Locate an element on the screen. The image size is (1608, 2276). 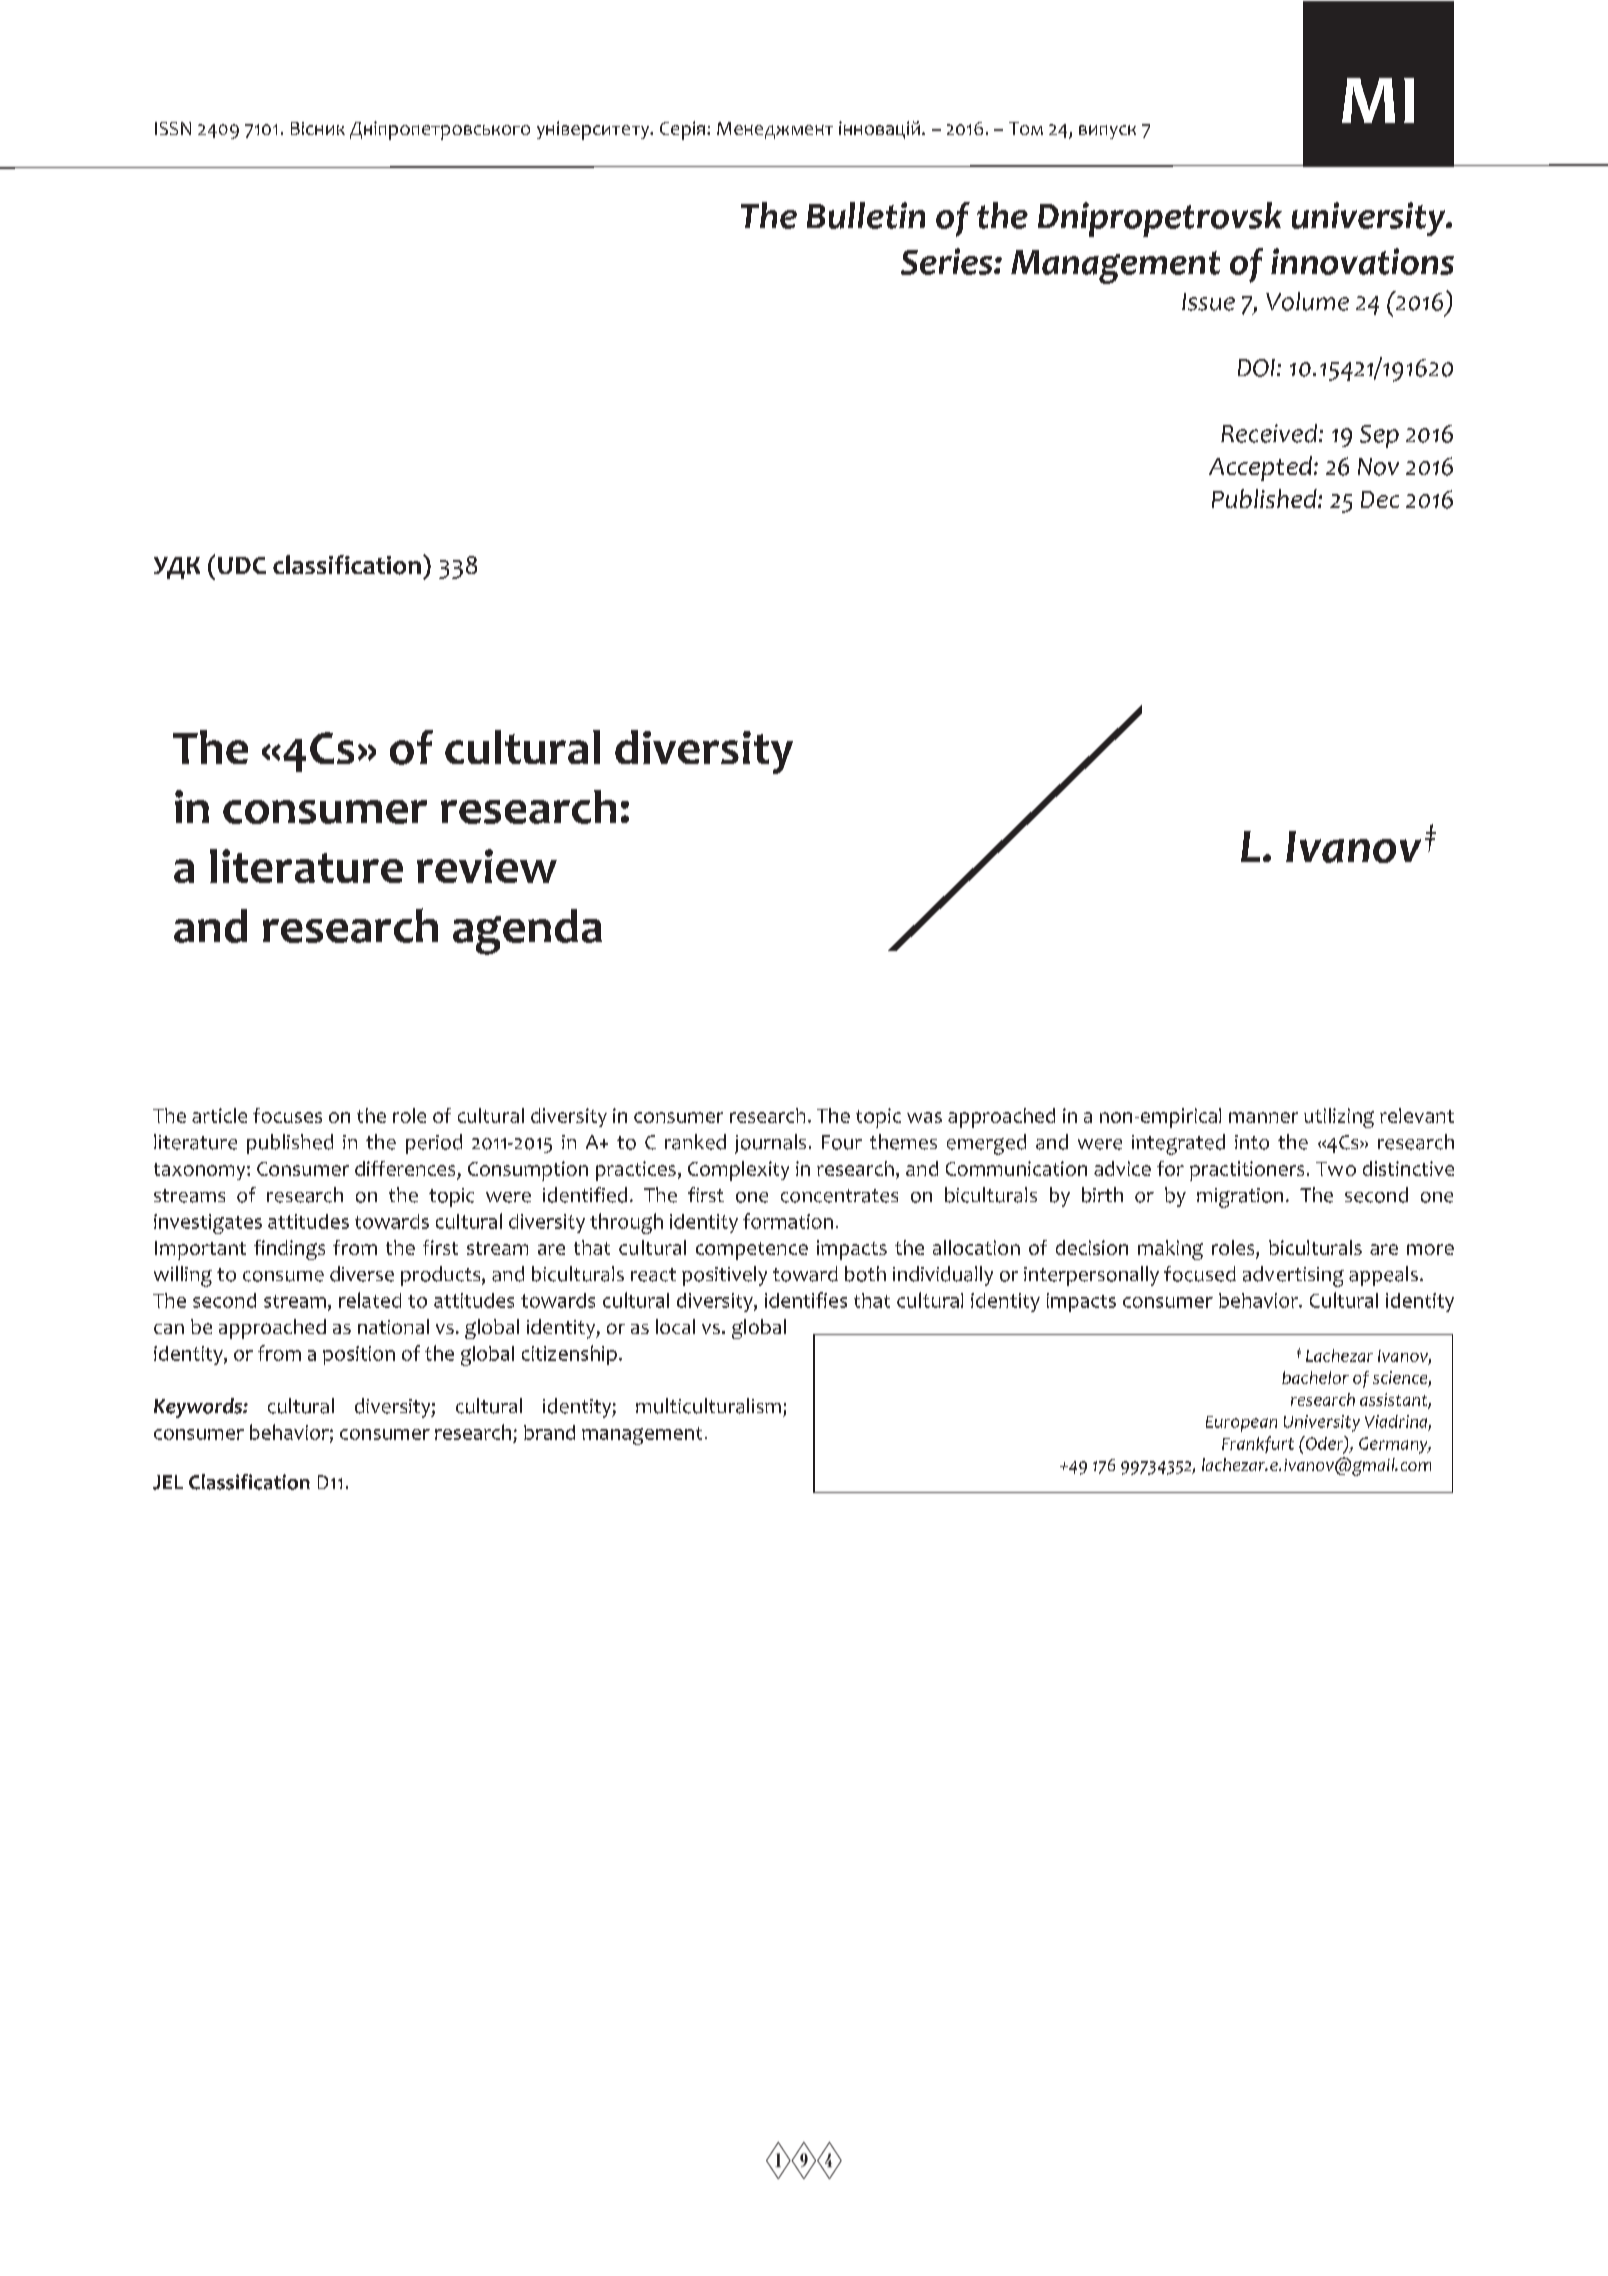
agenda is located at coordinates (527, 932).
